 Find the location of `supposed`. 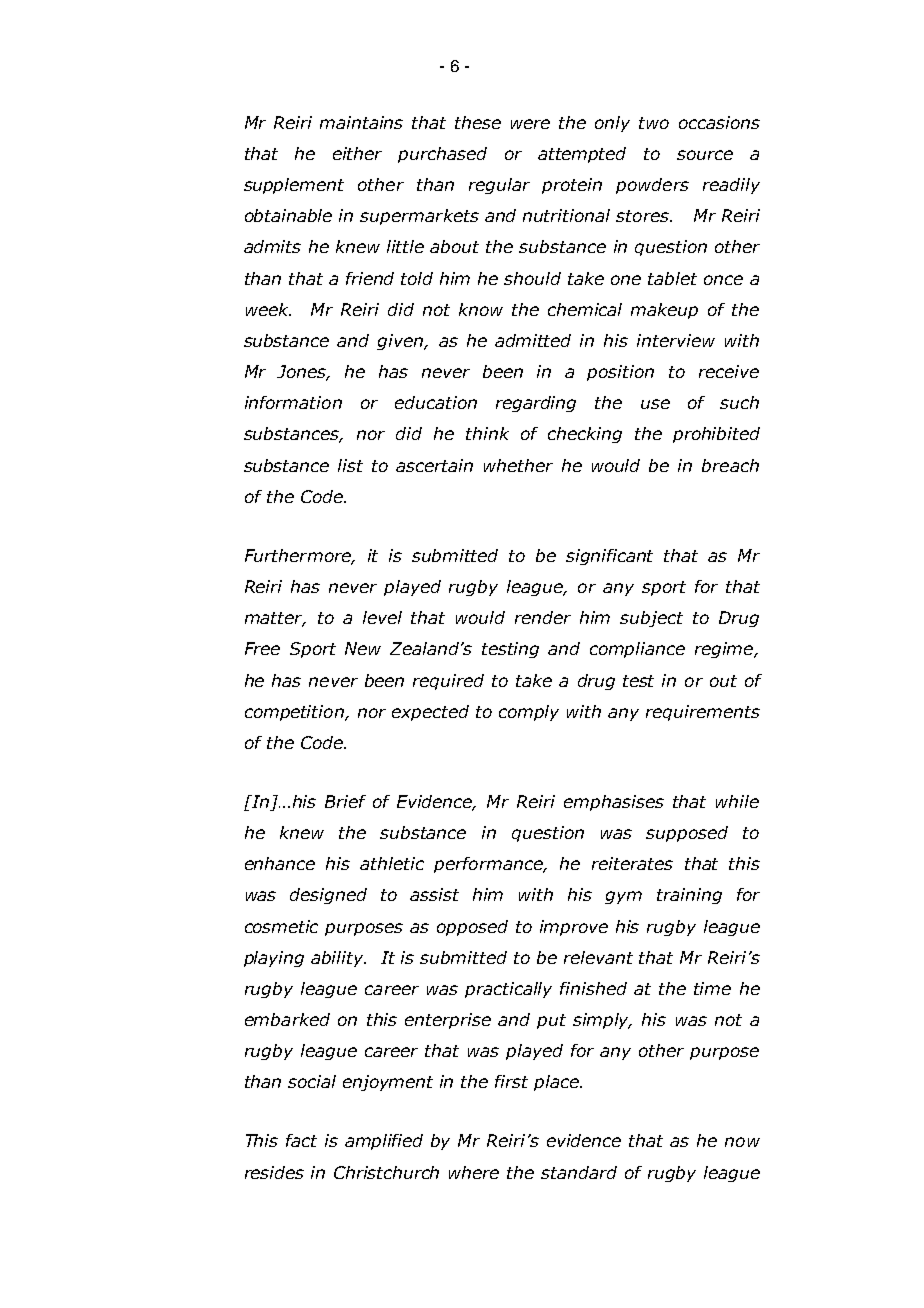

supposed is located at coordinates (687, 834).
